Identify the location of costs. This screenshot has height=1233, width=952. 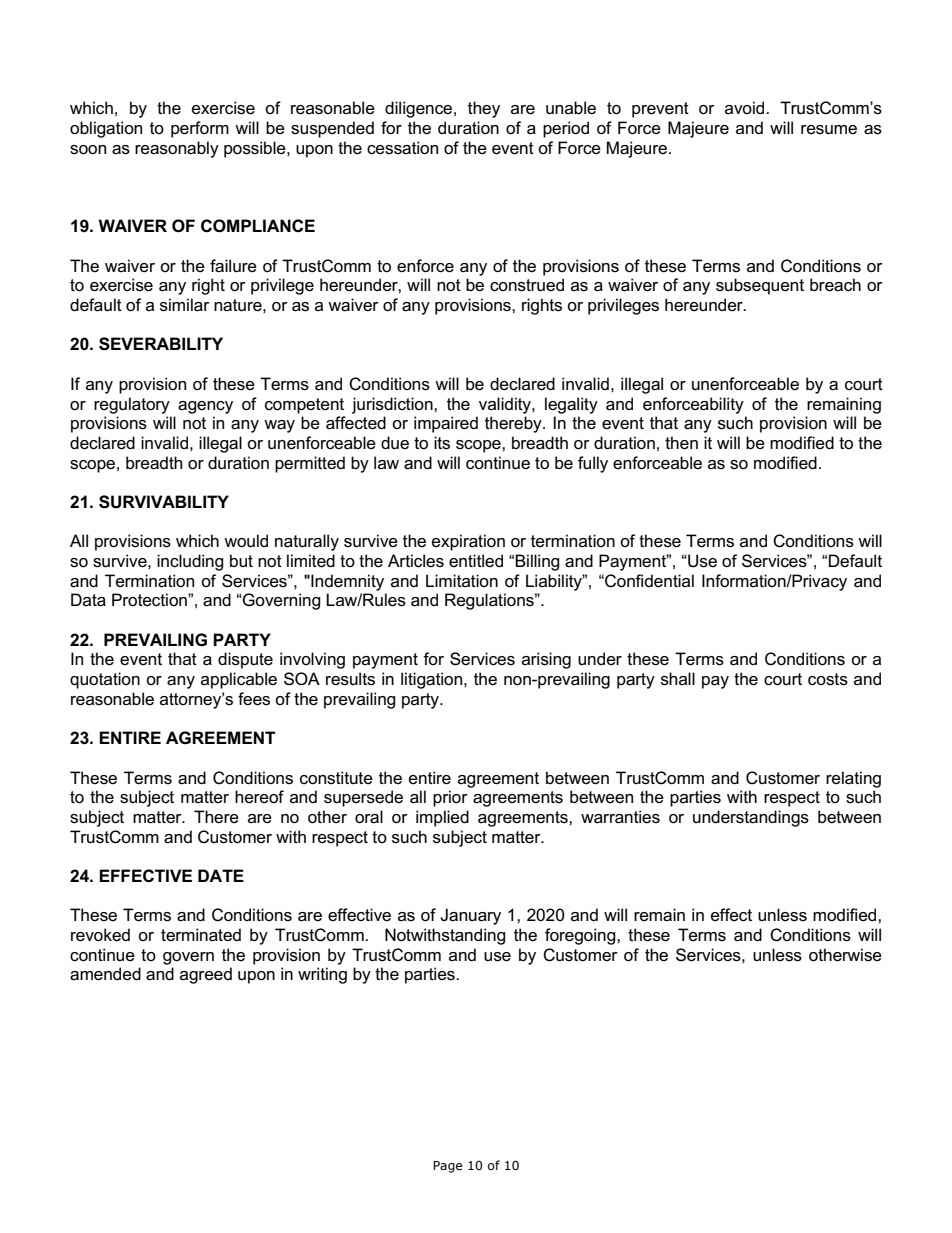
(828, 679).
